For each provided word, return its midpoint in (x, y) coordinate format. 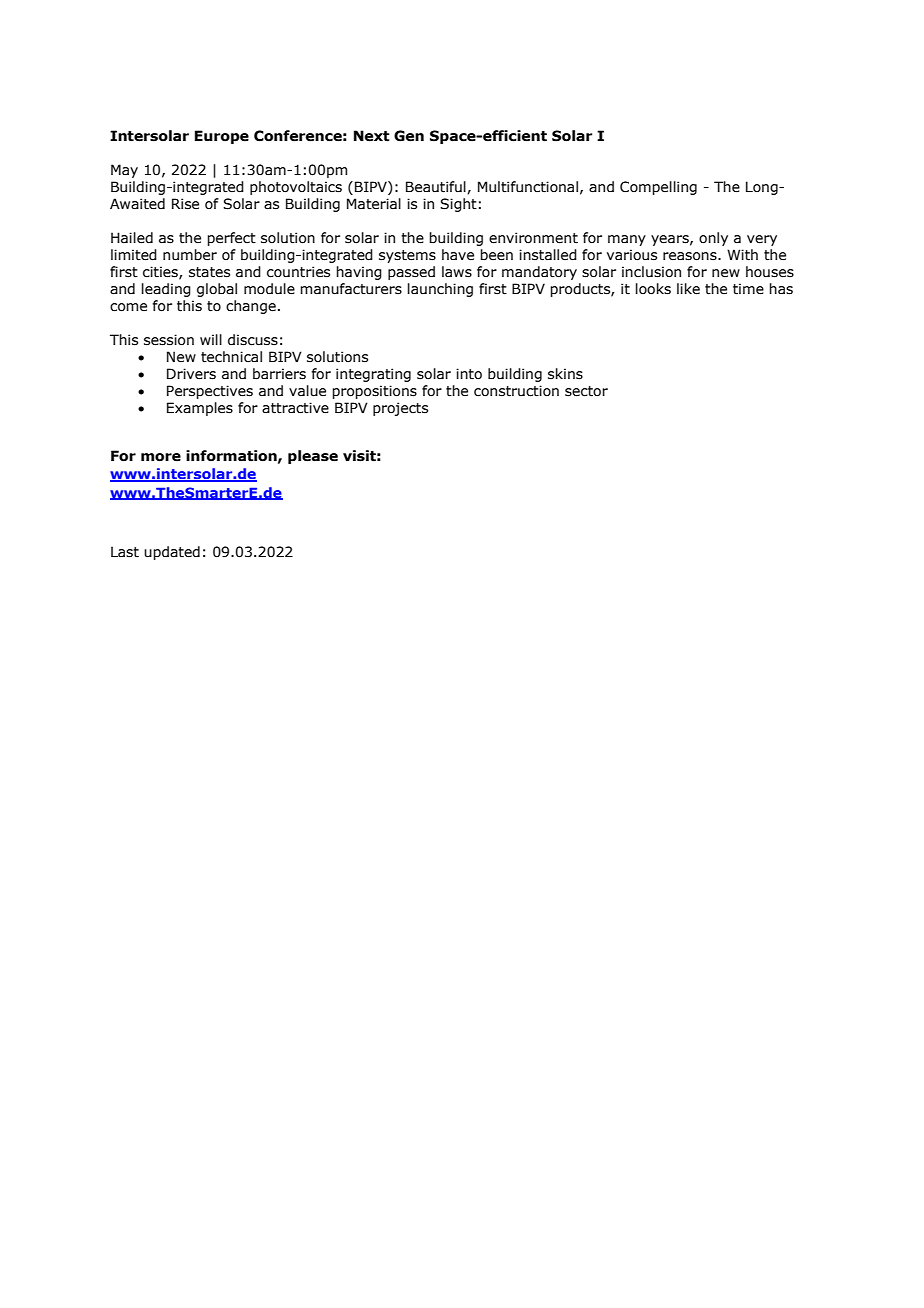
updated (172, 553)
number (190, 255)
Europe (222, 137)
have (458, 255)
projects (400, 409)
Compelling (658, 188)
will (211, 339)
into (469, 374)
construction (516, 391)
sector (586, 391)
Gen (409, 136)
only (713, 239)
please (313, 457)
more (161, 457)
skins (565, 374)
